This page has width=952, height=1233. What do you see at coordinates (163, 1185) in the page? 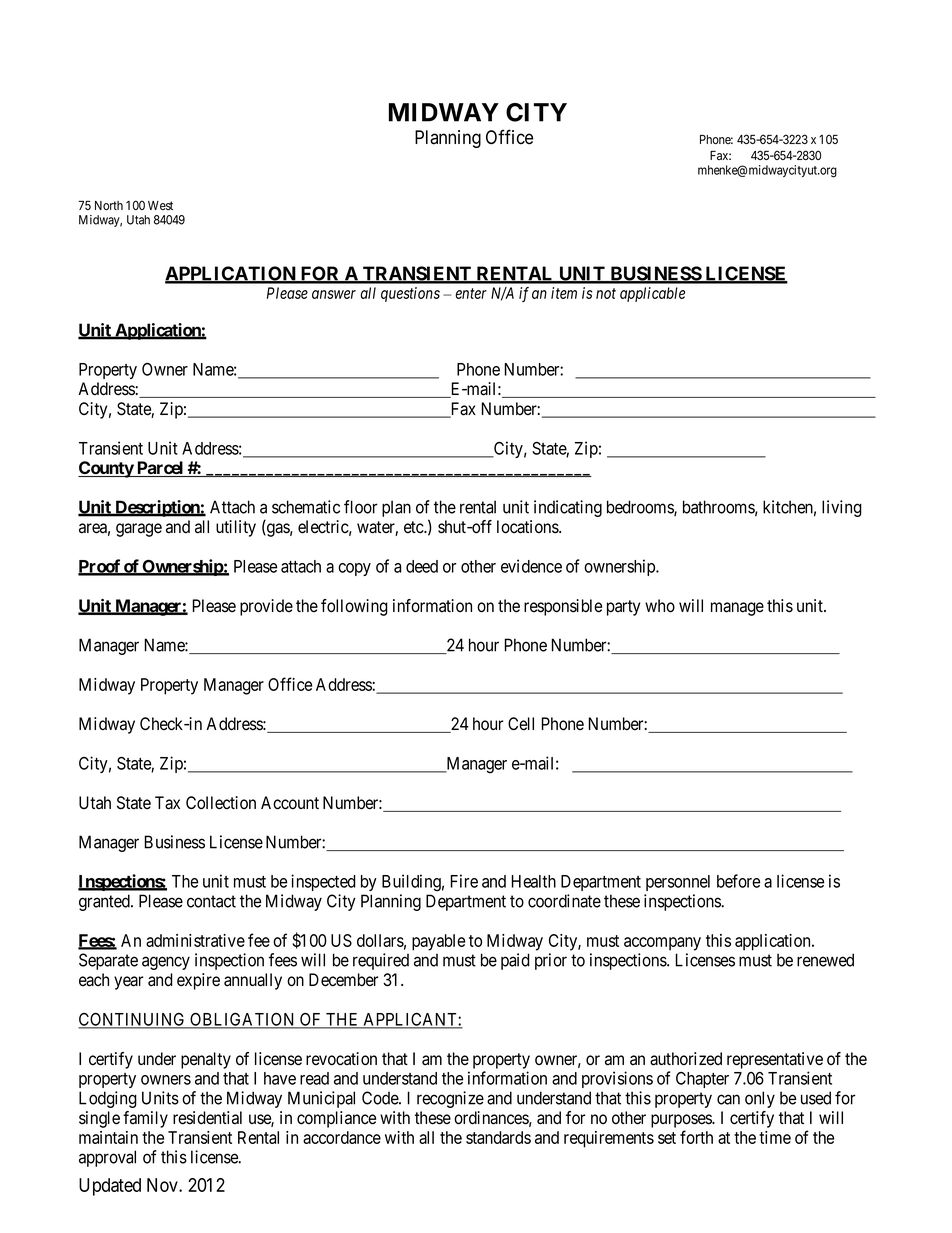
I see `Nov` at bounding box center [163, 1185].
